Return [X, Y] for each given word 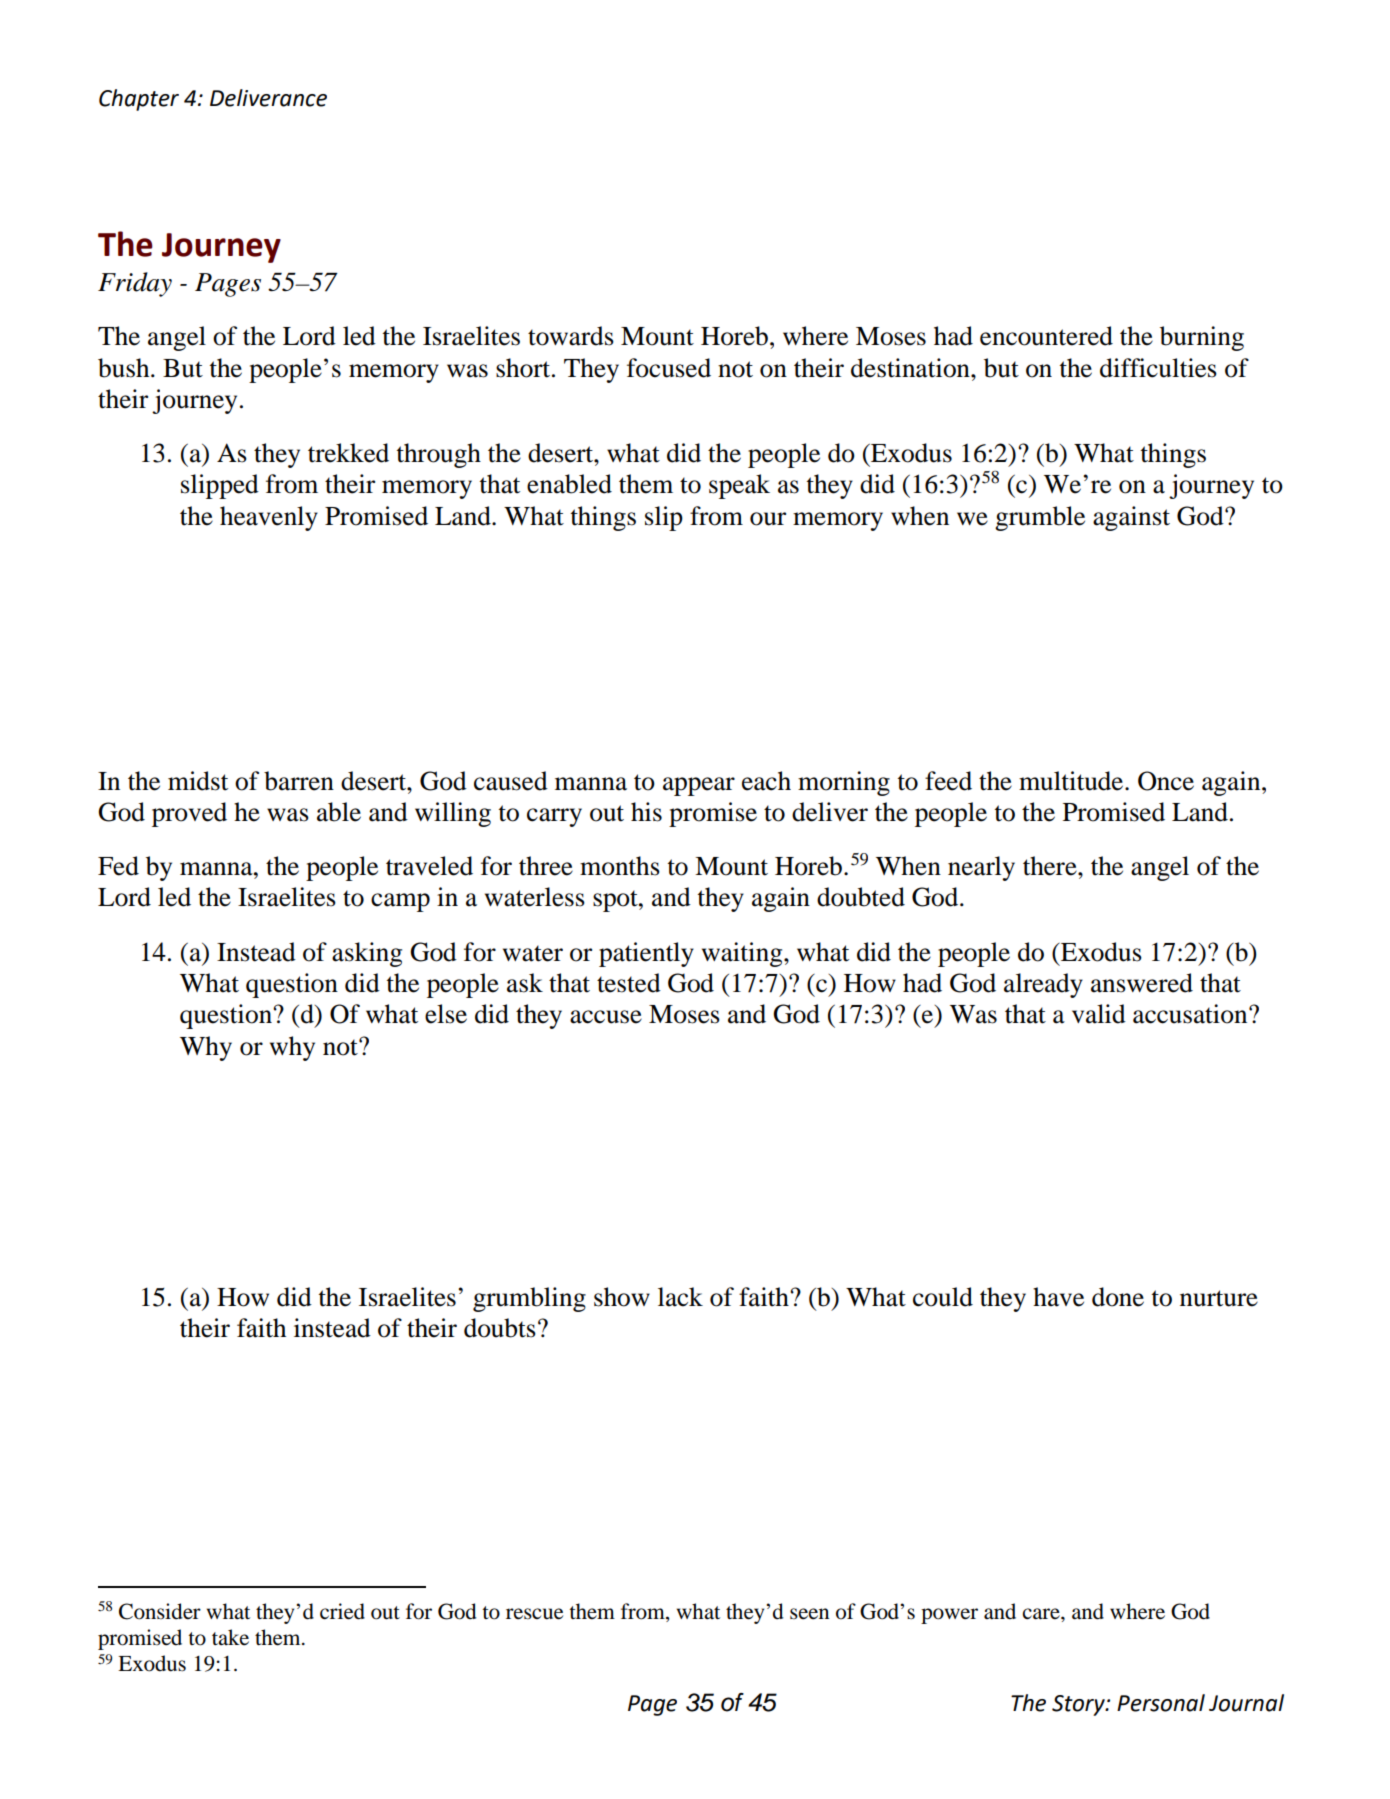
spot [616, 901]
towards [571, 336]
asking [367, 954]
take [230, 1637]
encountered [1046, 336]
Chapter [139, 100]
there [1051, 866]
